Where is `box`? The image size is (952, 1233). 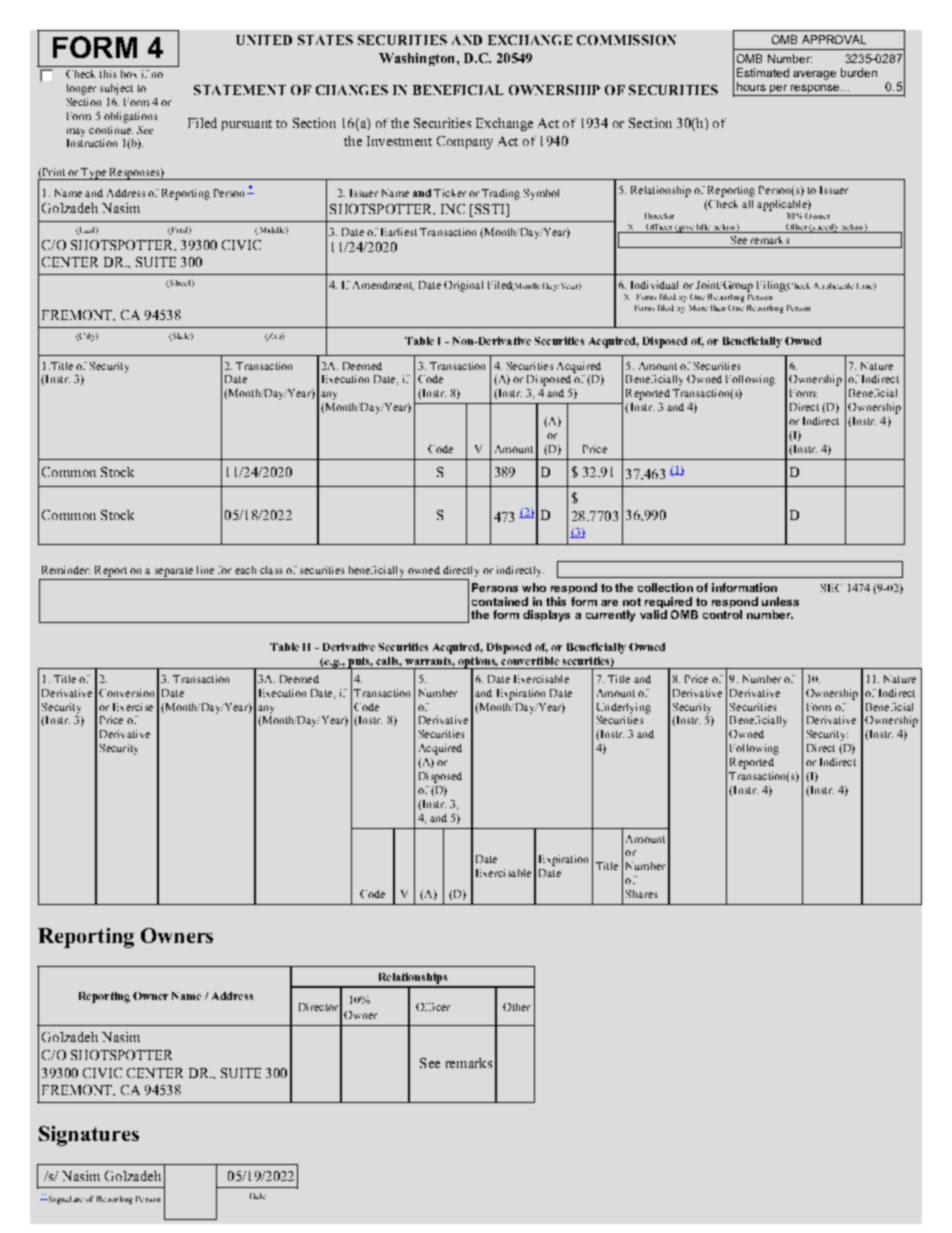 box is located at coordinates (129, 74).
